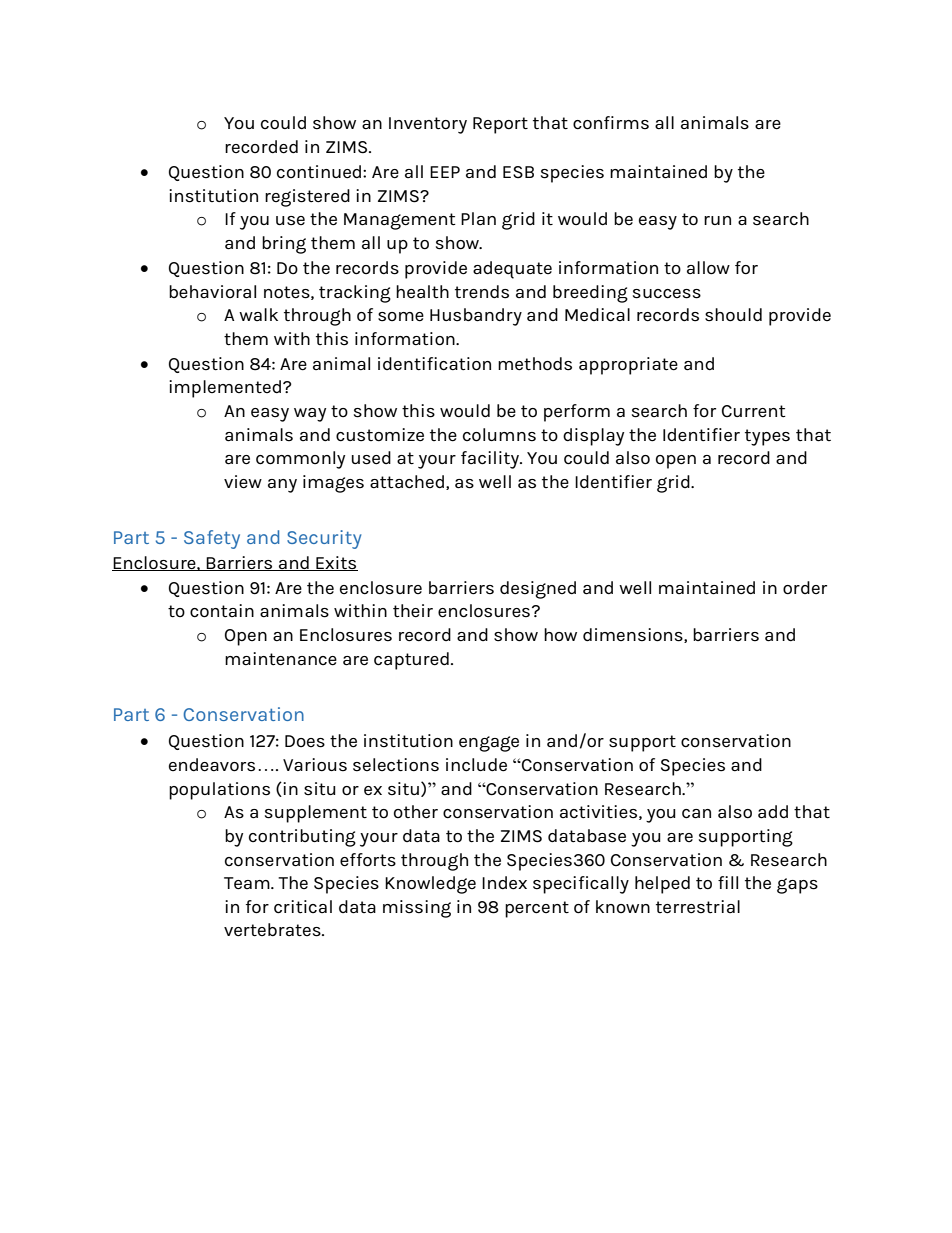  I want to click on run, so click(717, 220).
